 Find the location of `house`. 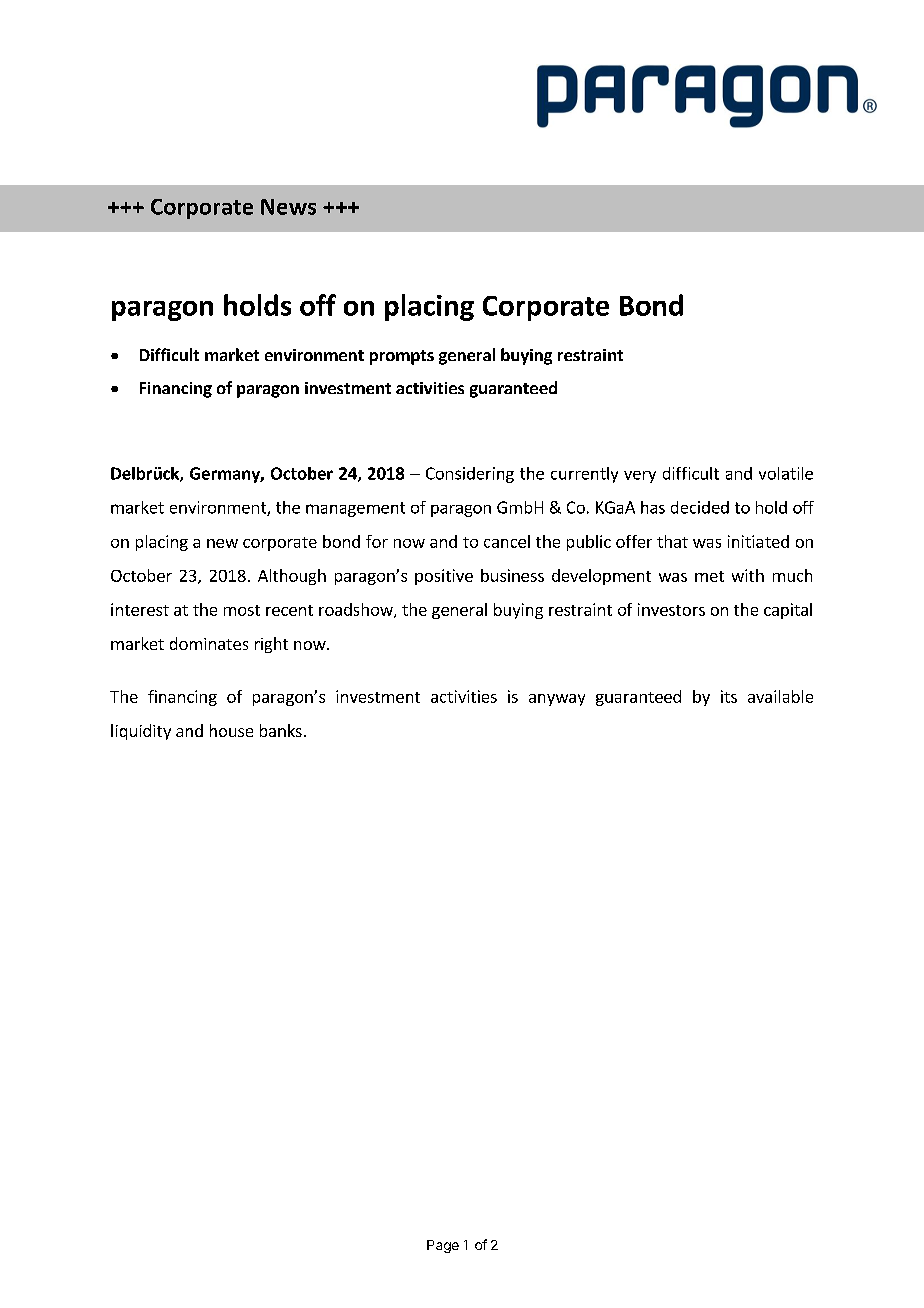

house is located at coordinates (231, 730).
